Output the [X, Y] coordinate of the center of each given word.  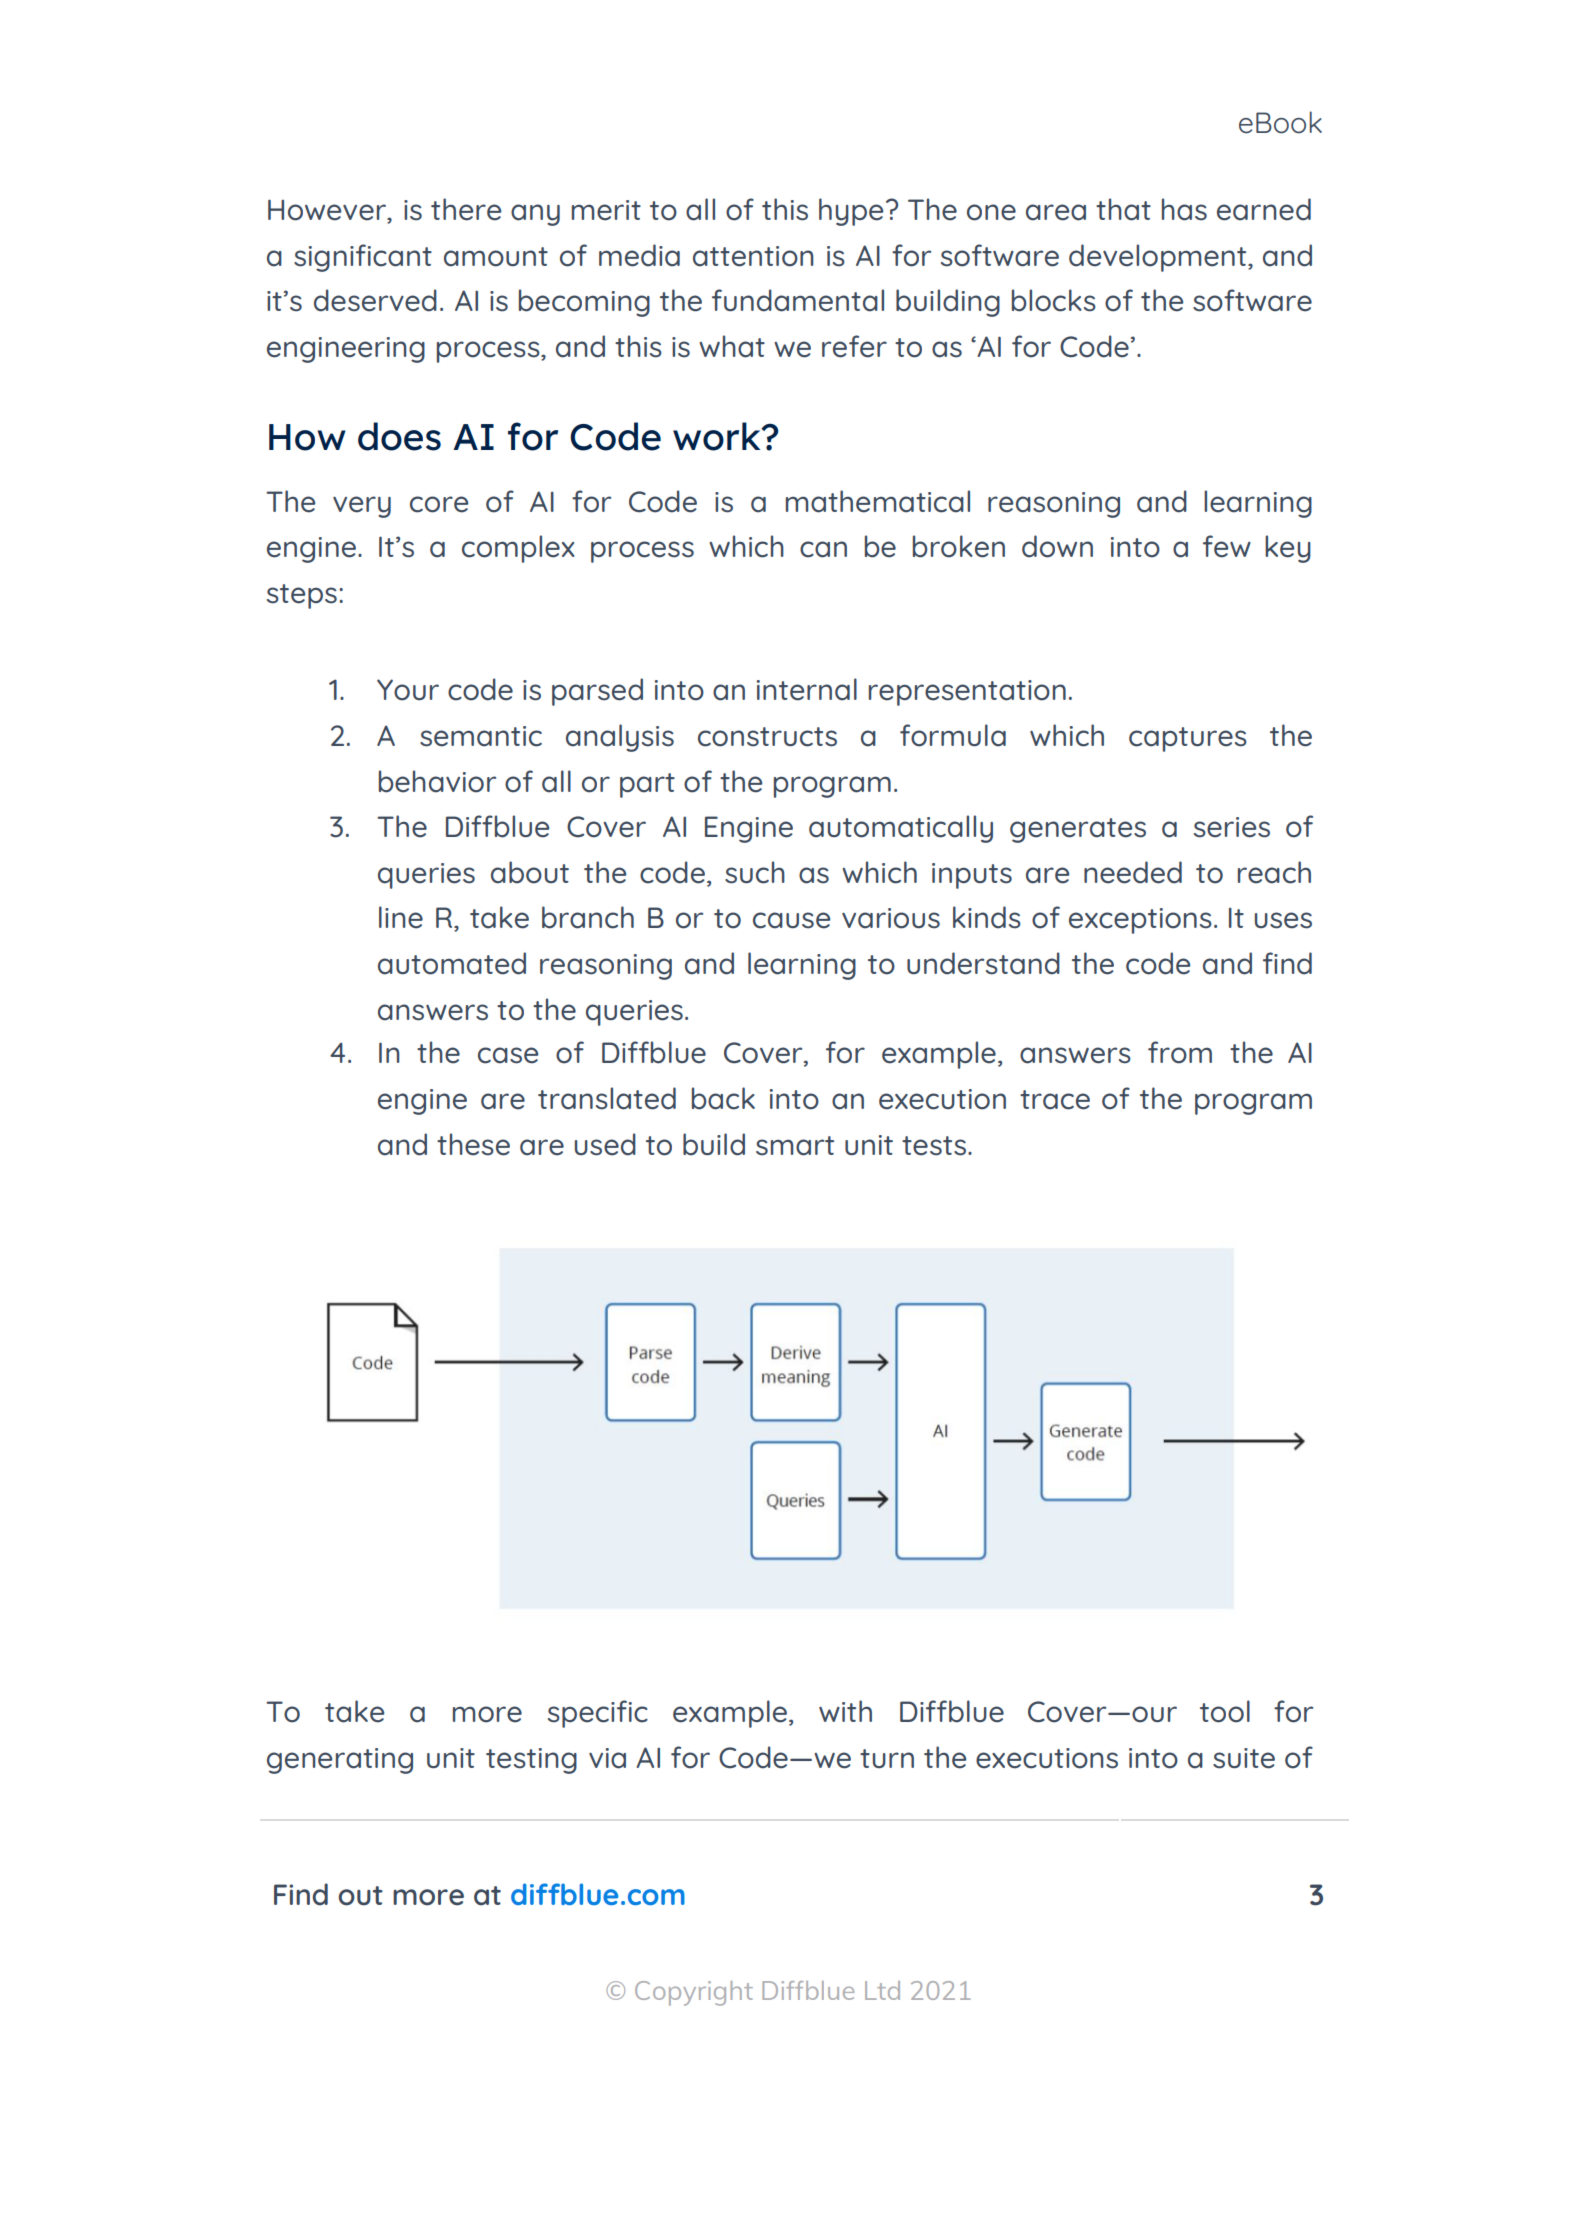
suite [1244, 1758]
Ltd [882, 1990]
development [1159, 258]
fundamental [798, 300]
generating [340, 1761]
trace [1055, 1100]
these [473, 1144]
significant [363, 258]
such [755, 872]
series [1232, 827]
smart [795, 1146]
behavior [437, 781]
